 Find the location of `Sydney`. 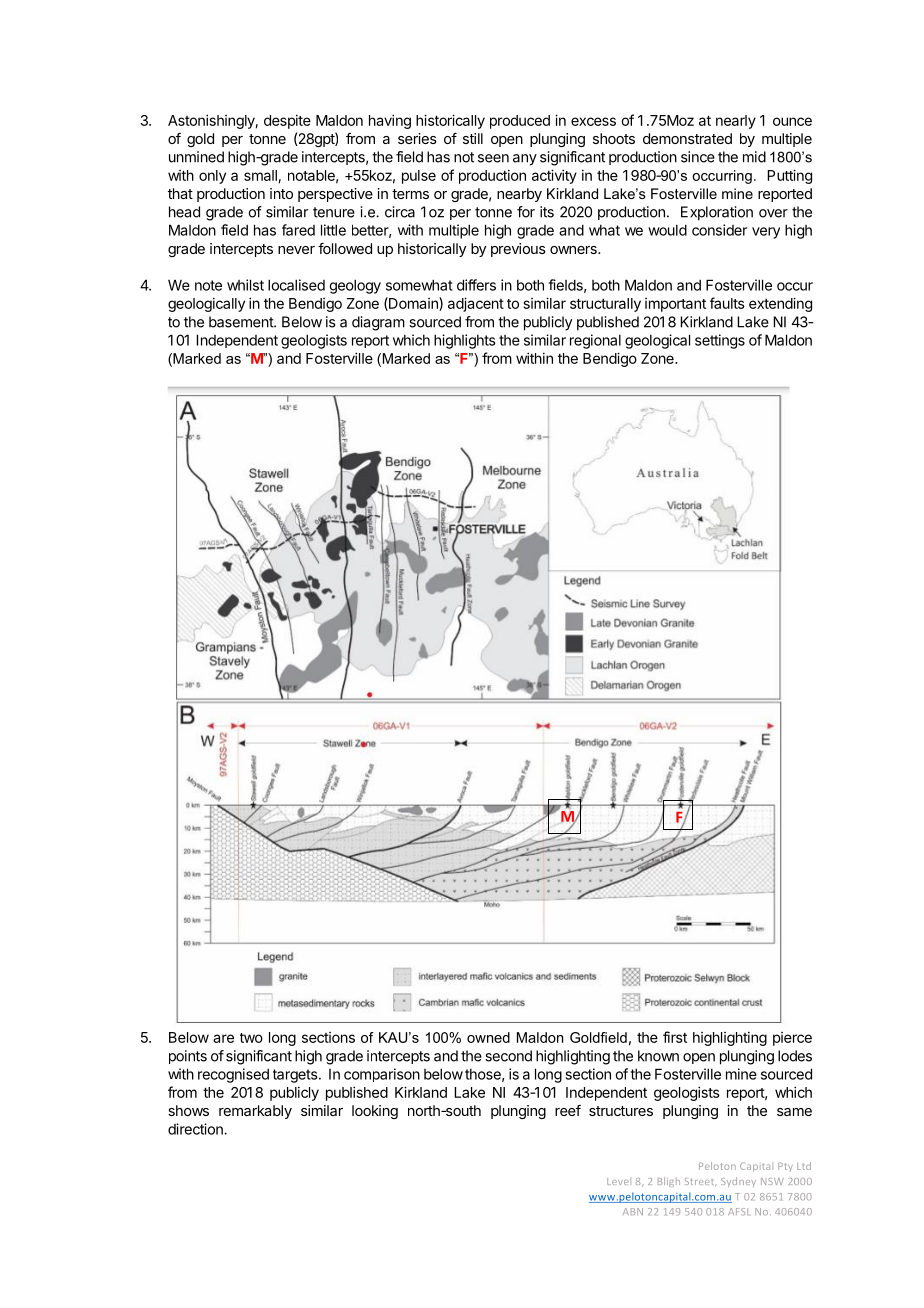

Sydney is located at coordinates (738, 1182).
